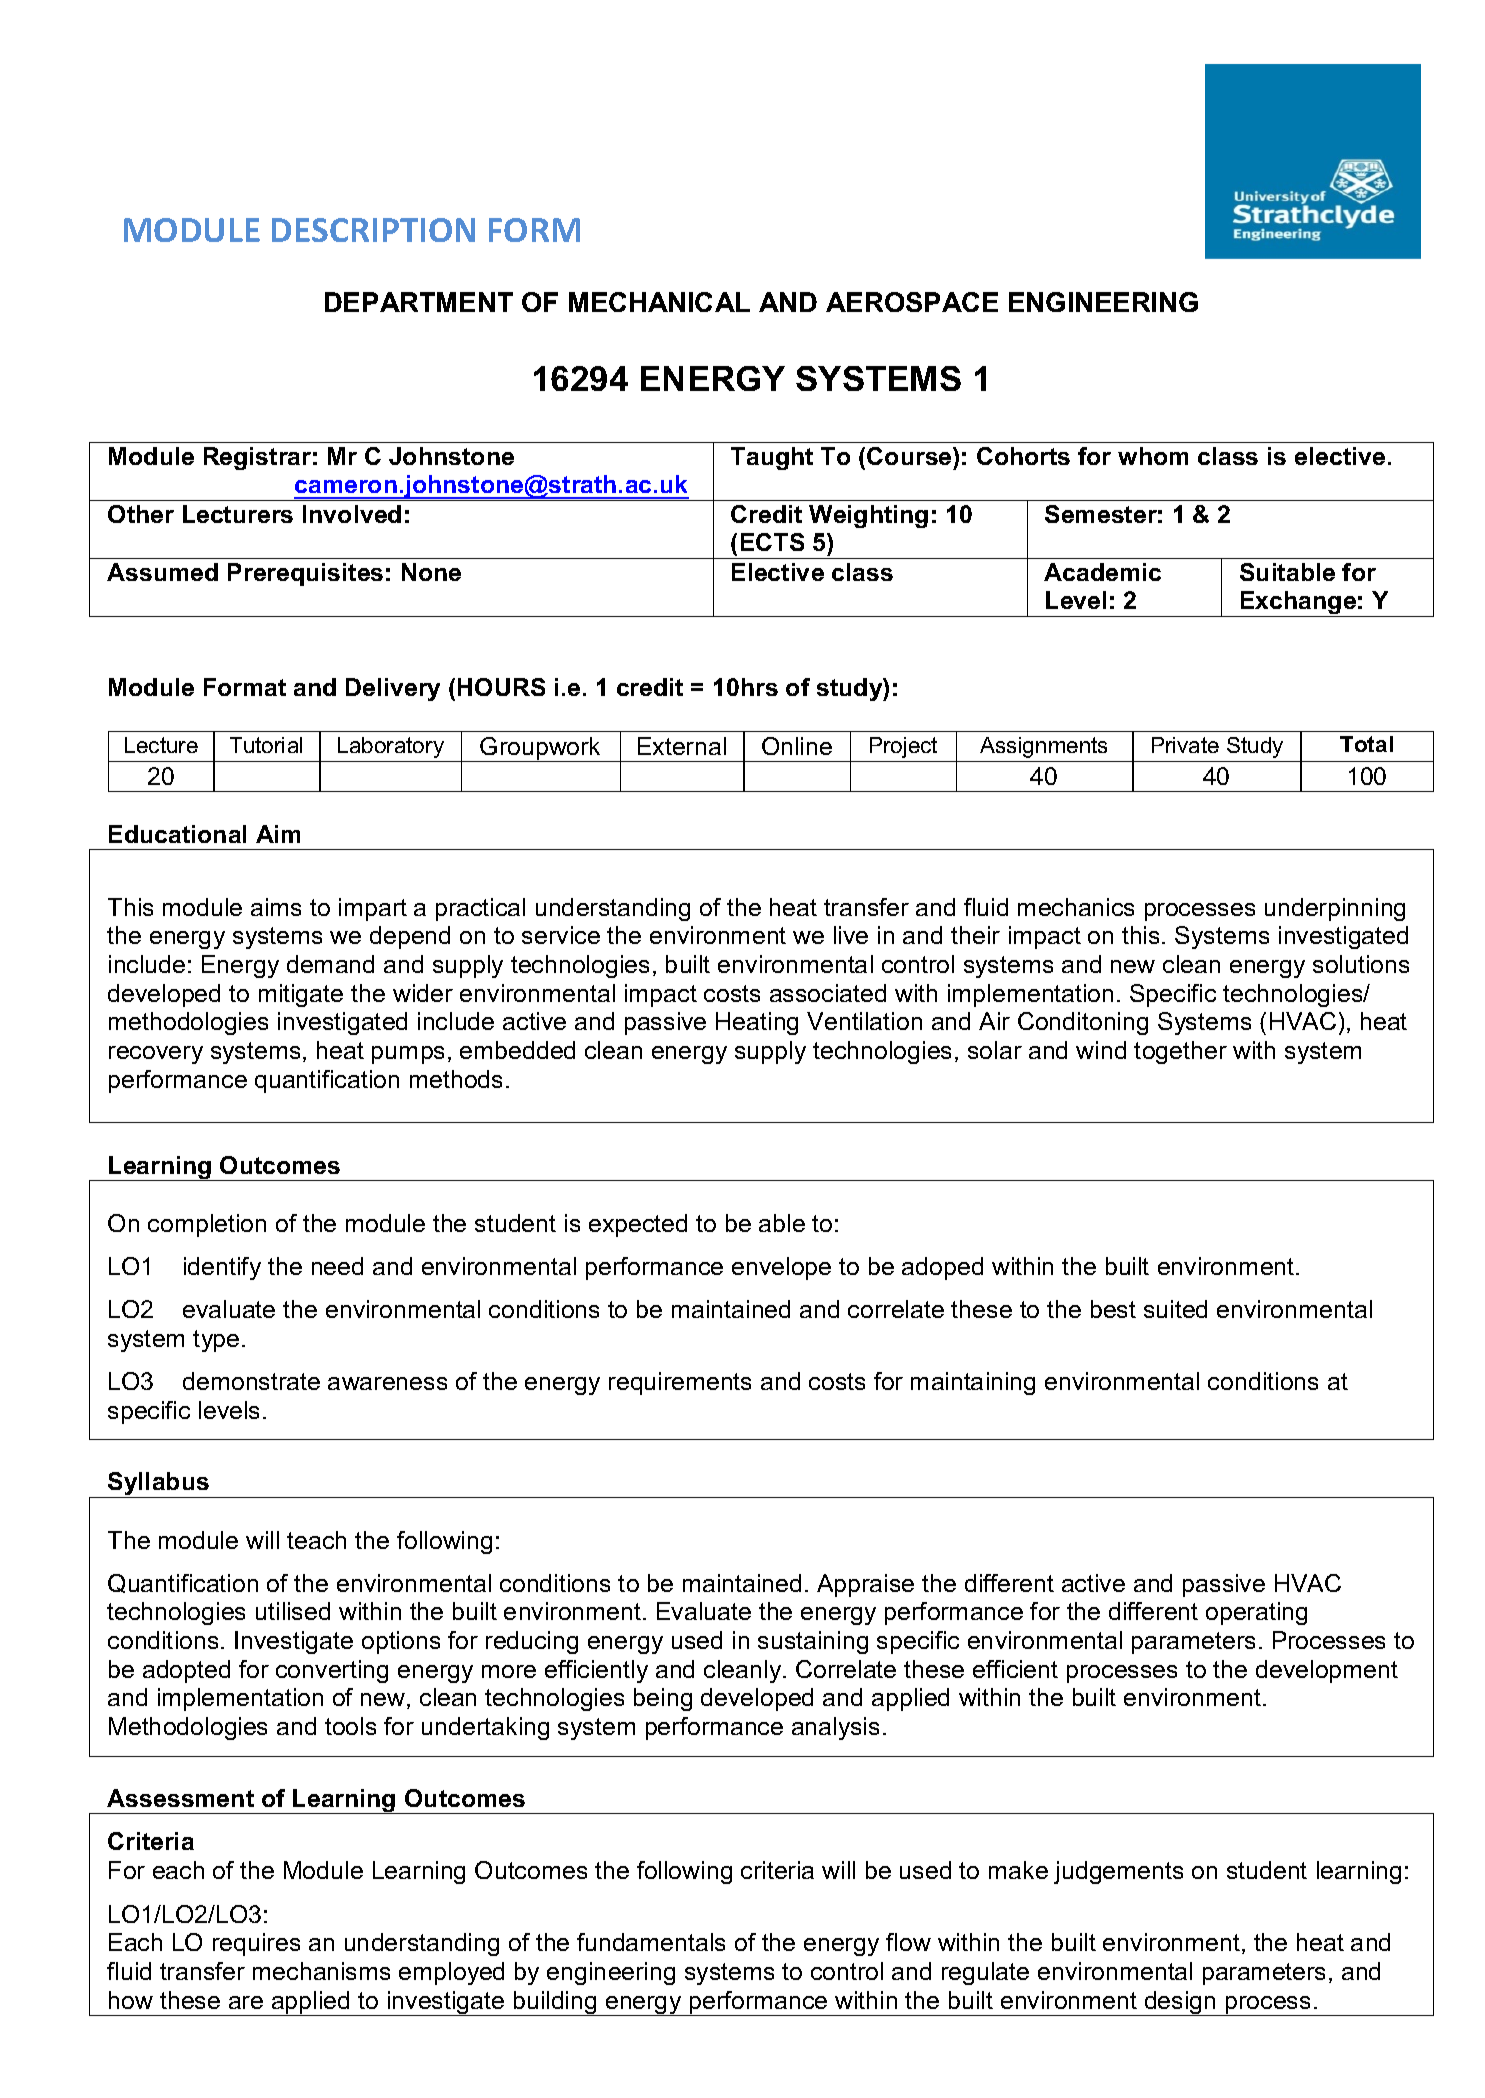  Describe the element at coordinates (156, 1055) in the image. I see `recovery` at that location.
